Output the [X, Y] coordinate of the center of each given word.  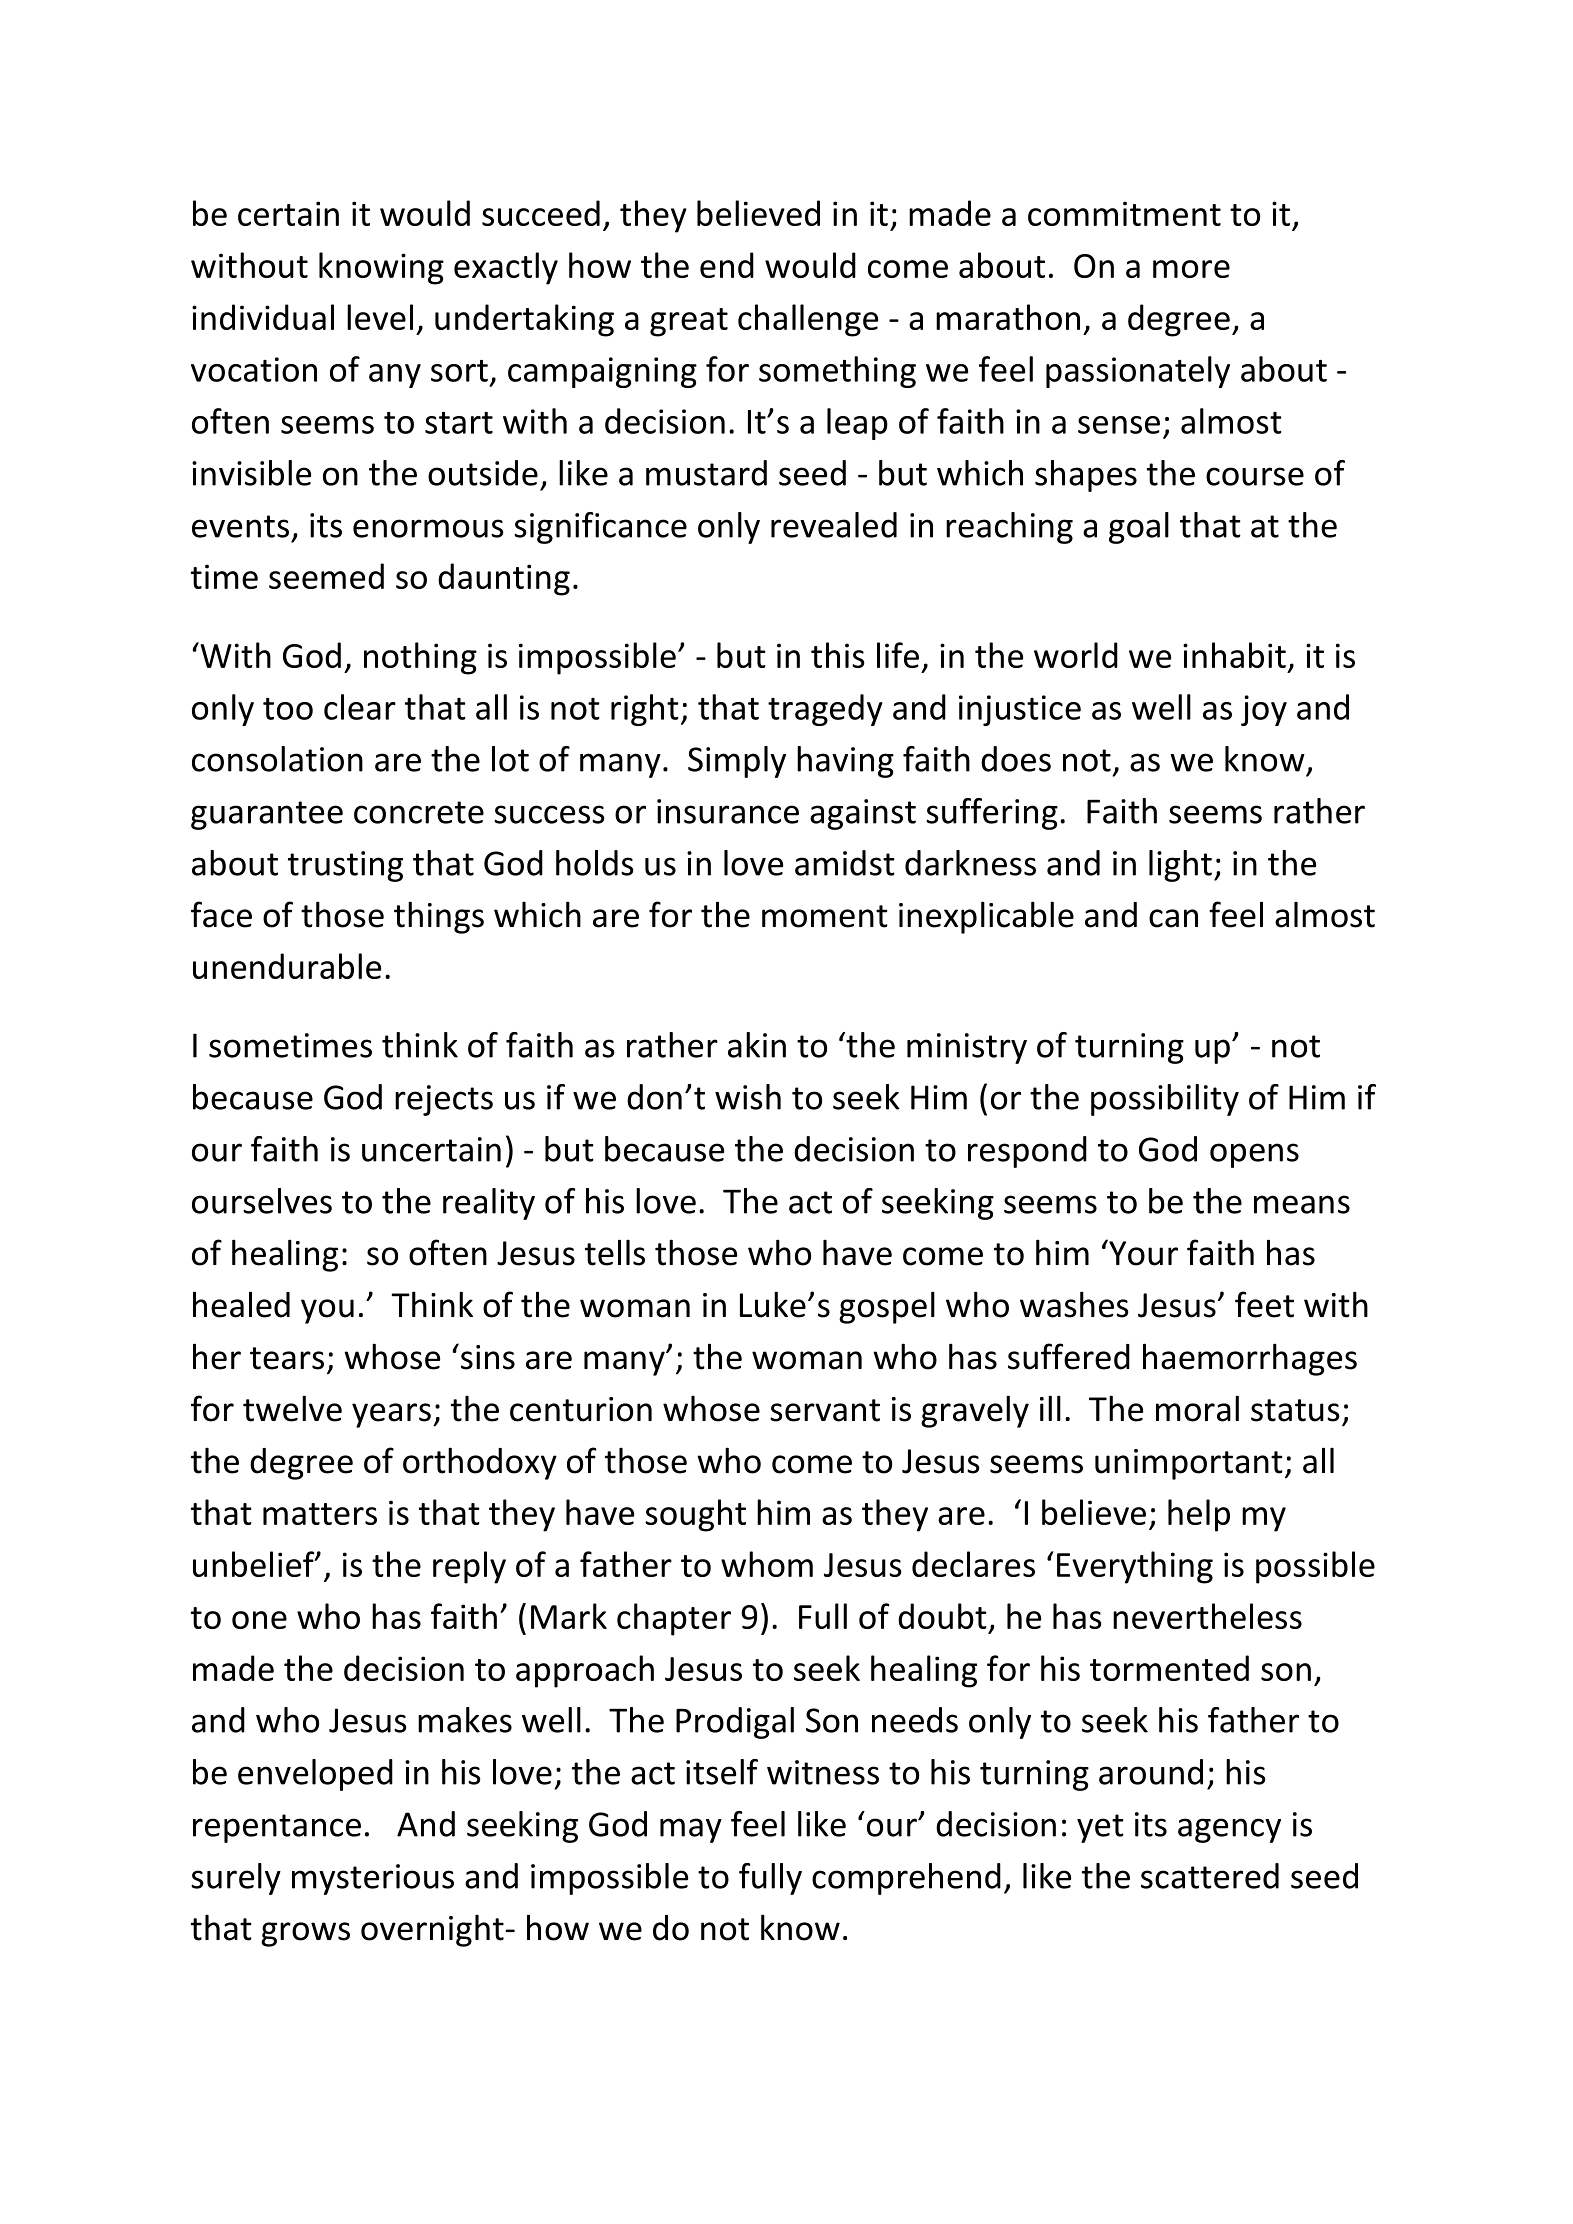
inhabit [1234, 655]
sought [695, 1515]
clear [360, 707]
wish [748, 1097]
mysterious [373, 1879]
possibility [1165, 1100]
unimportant [1189, 1464]
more [1191, 269]
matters [320, 1514]
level [380, 317]
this [838, 655]
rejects [444, 1100]
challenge [808, 320]
